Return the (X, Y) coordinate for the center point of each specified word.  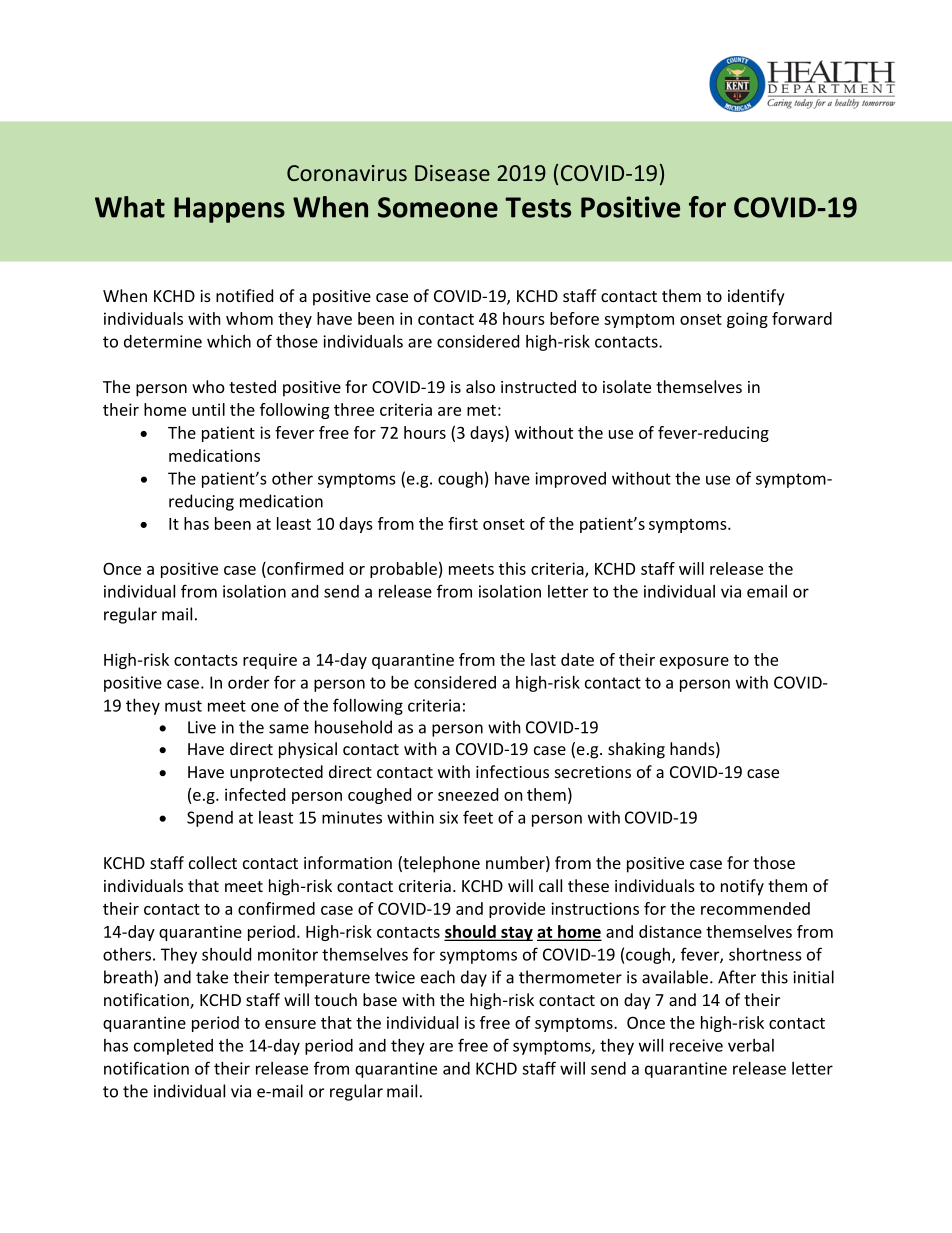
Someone (438, 207)
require (270, 661)
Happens (229, 210)
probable (403, 570)
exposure (694, 663)
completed (173, 1047)
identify (756, 297)
